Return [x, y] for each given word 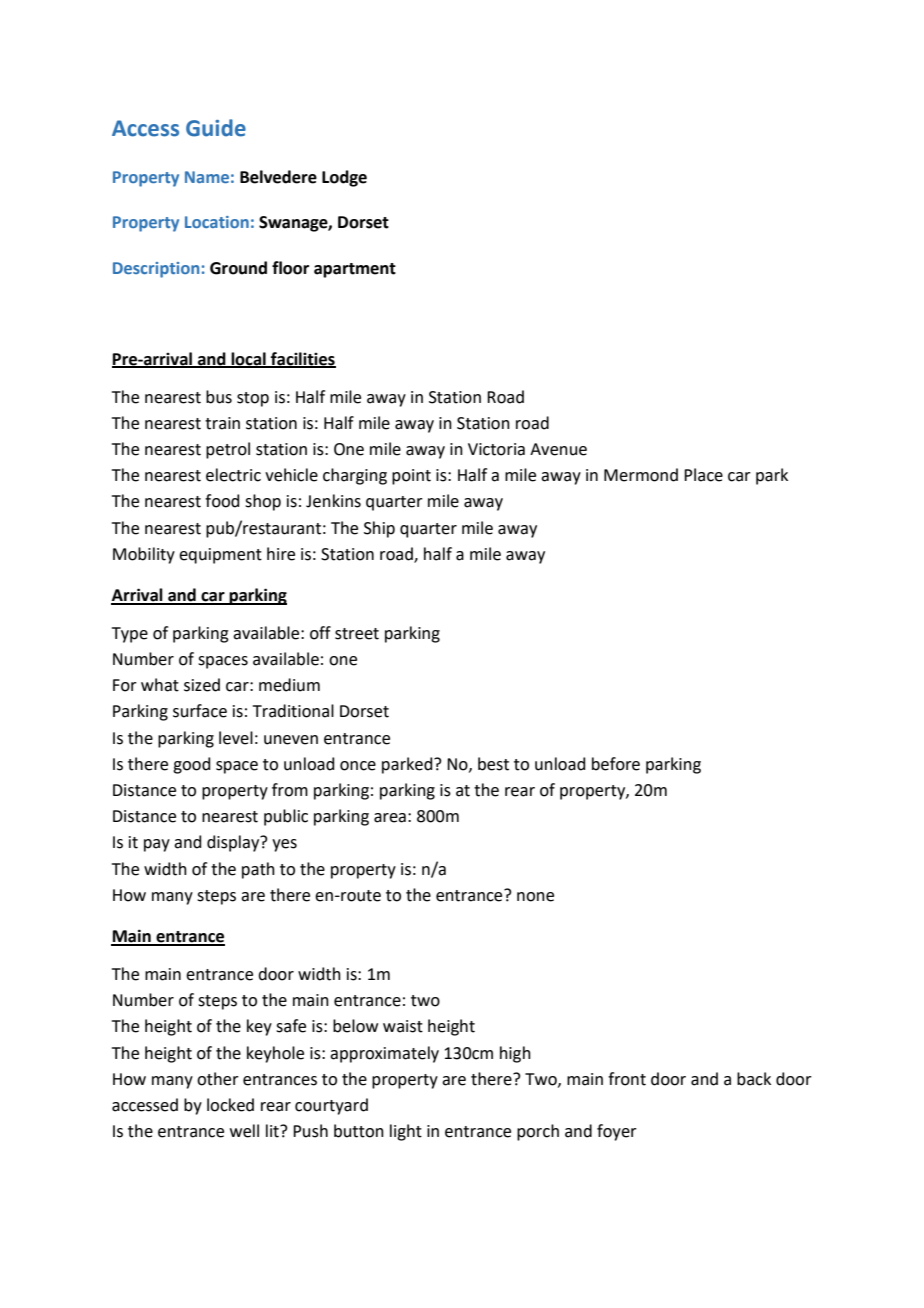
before [616, 764]
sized [202, 685]
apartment [355, 270]
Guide [216, 128]
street [357, 634]
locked [230, 1105]
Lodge [344, 178]
